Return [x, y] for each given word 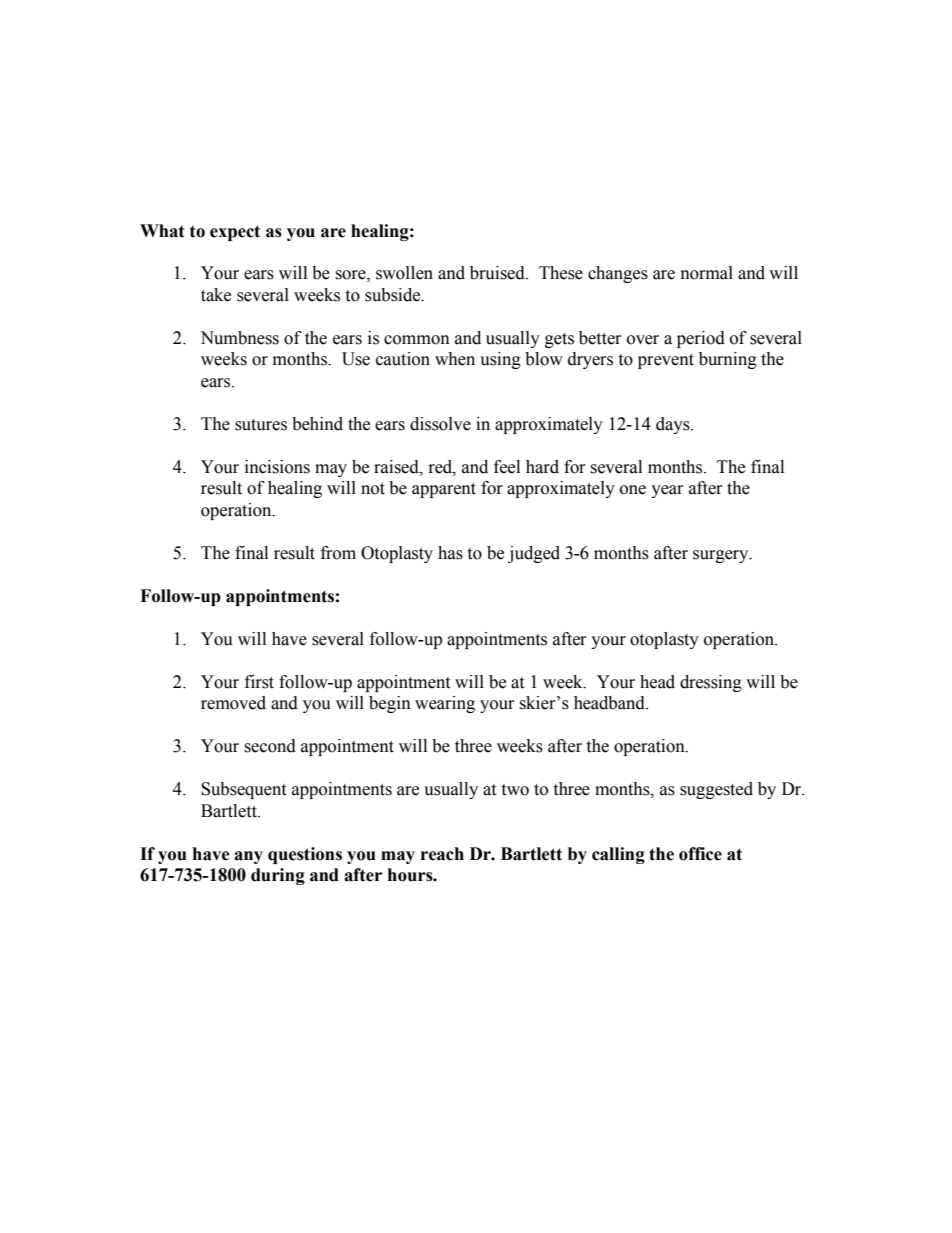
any [248, 857]
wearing [445, 704]
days [674, 425]
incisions [277, 467]
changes [618, 274]
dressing [711, 683]
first [259, 682]
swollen [404, 273]
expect [235, 233]
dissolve [440, 424]
